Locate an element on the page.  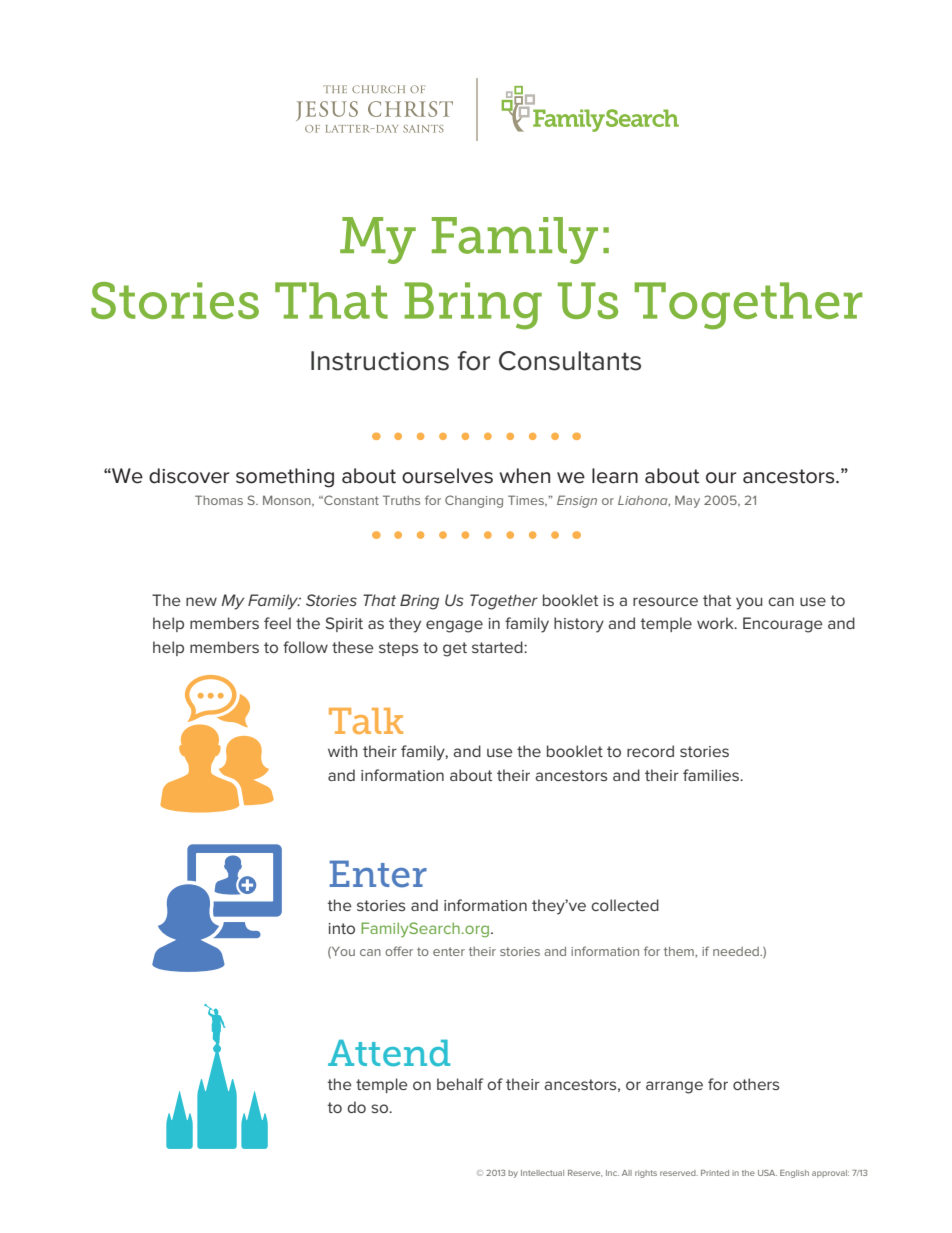
Consultants is located at coordinates (570, 361).
